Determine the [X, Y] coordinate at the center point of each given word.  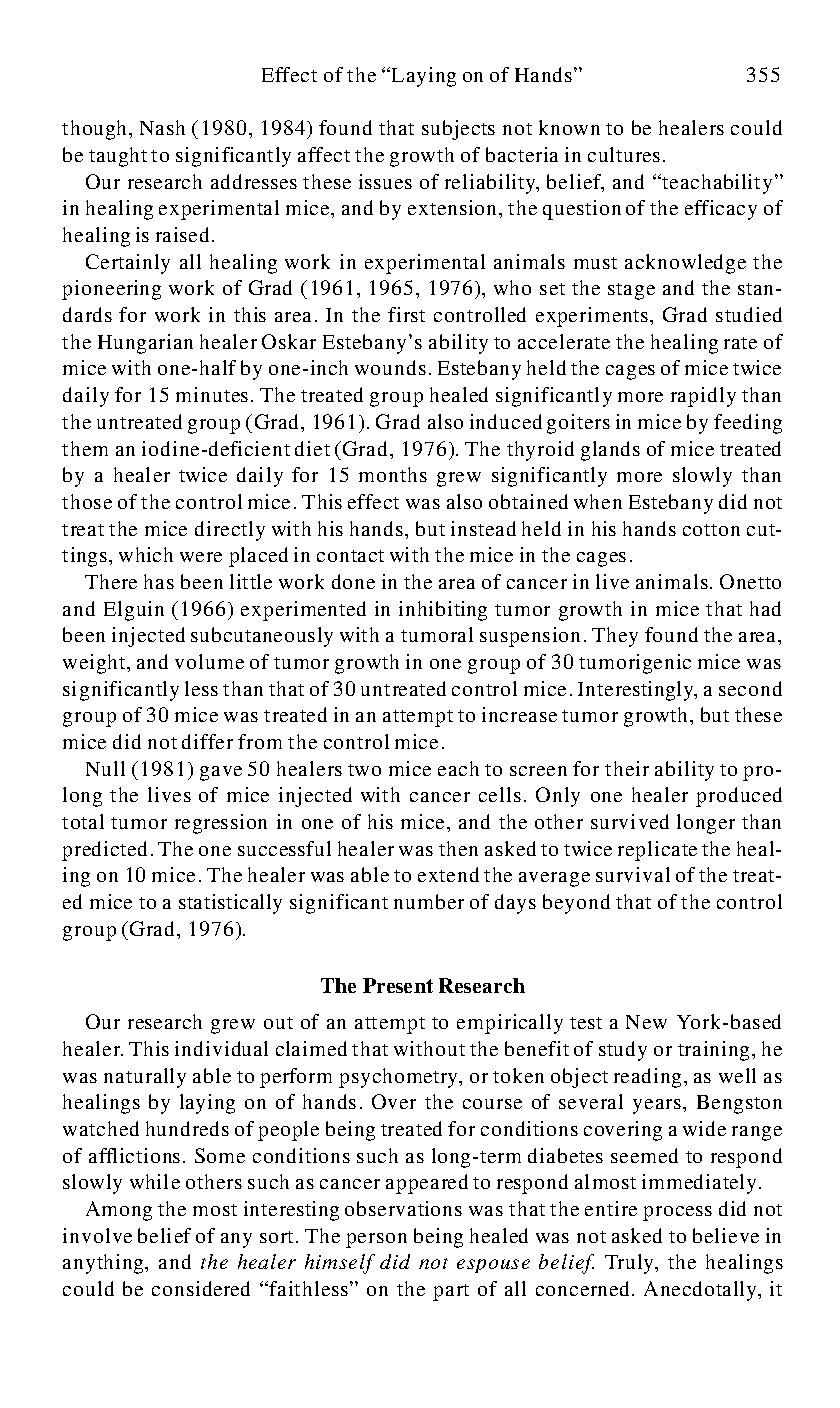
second [750, 688]
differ [207, 741]
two [364, 770]
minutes [212, 394]
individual [221, 1048]
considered [201, 1288]
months [393, 474]
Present [398, 985]
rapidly [703, 397]
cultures [624, 154]
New [646, 1022]
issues [385, 181]
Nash [162, 127]
